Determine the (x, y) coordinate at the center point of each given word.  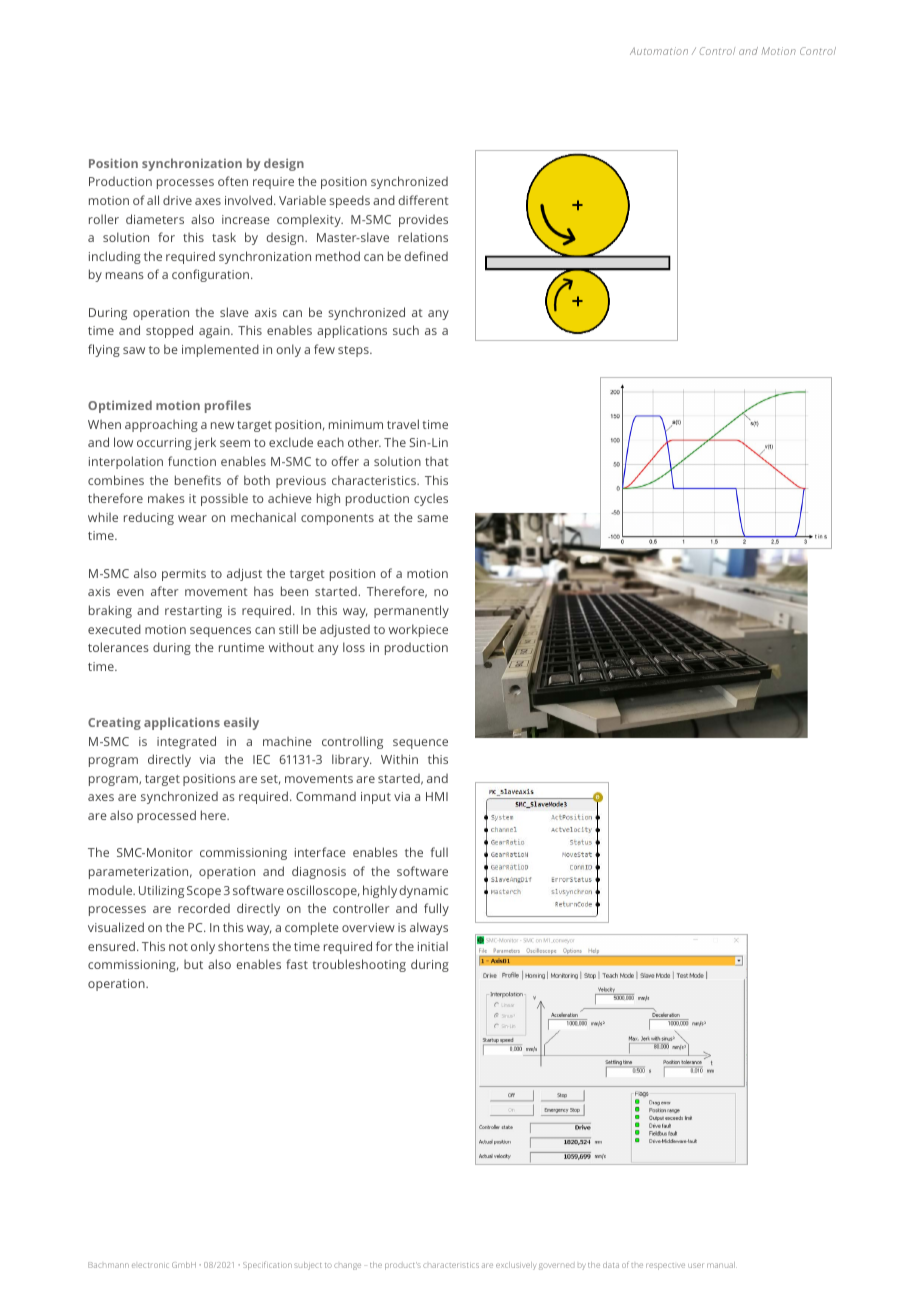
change (347, 1266)
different (423, 200)
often (233, 181)
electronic (150, 1265)
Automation (659, 51)
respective (665, 1266)
